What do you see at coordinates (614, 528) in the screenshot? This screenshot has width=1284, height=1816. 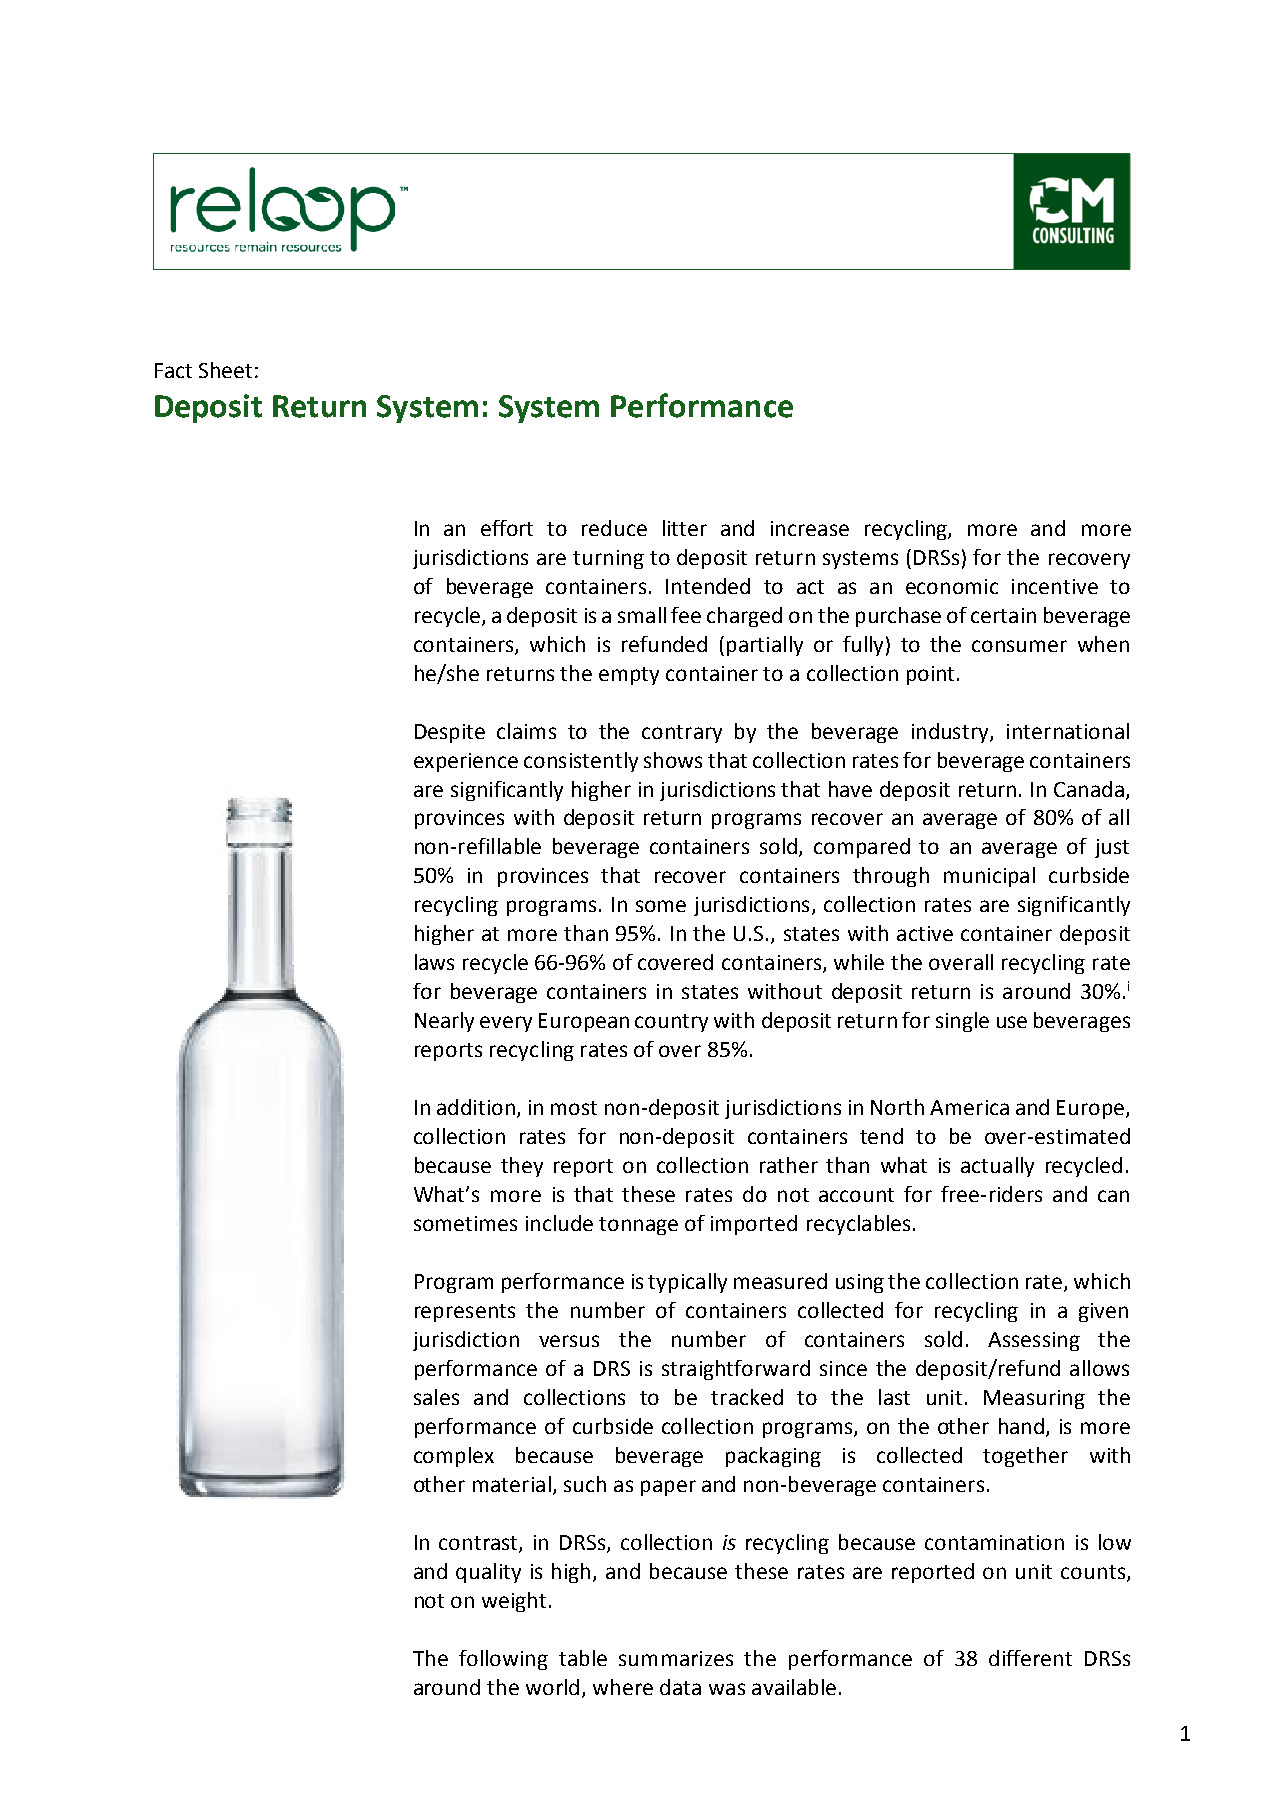 I see `reduce` at bounding box center [614, 528].
